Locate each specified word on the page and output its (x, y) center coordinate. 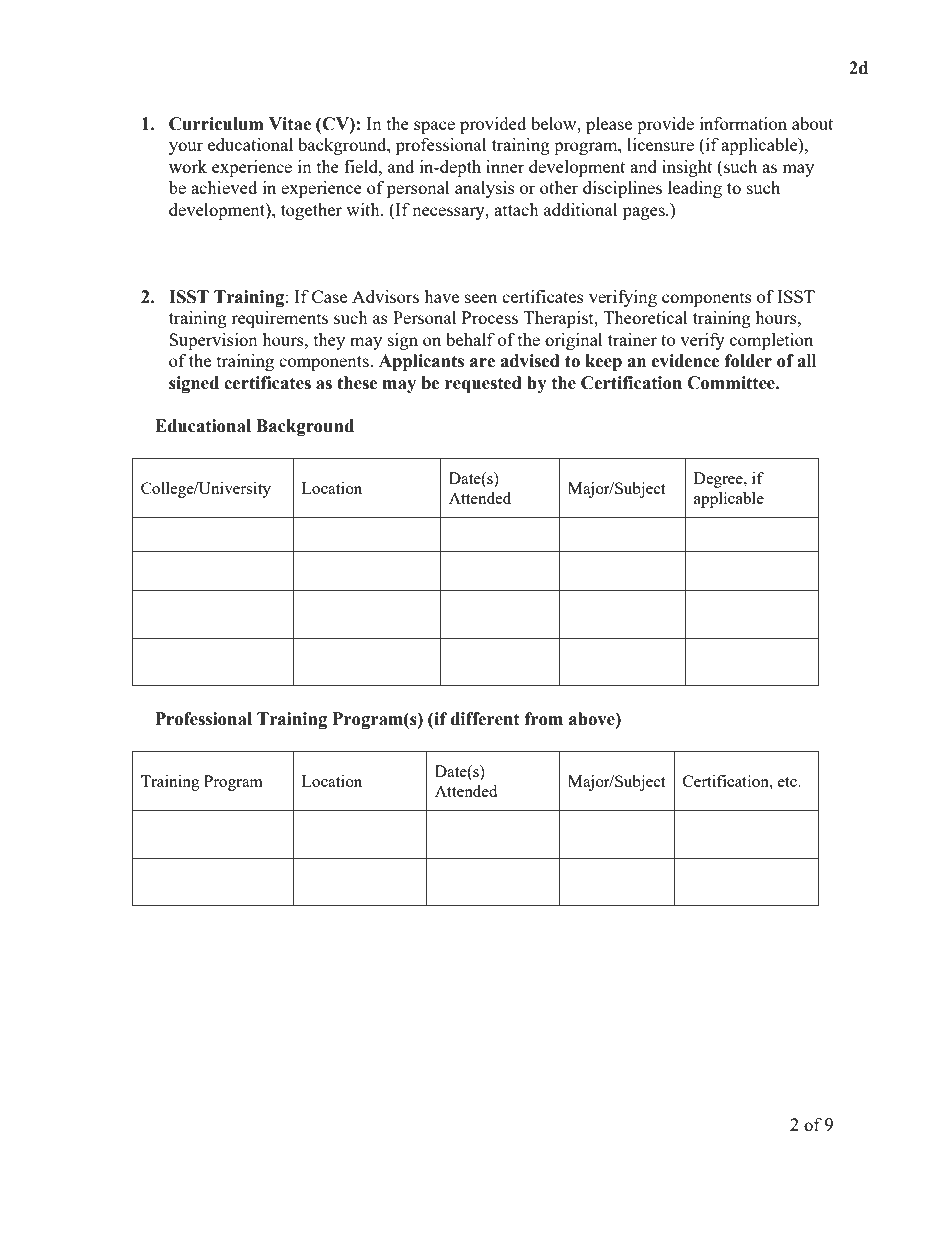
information (743, 123)
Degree (719, 480)
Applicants (421, 362)
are (482, 363)
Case (329, 296)
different (485, 719)
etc (788, 782)
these (357, 383)
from (544, 719)
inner (505, 166)
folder (748, 361)
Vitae (290, 124)
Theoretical (645, 317)
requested (483, 384)
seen (481, 298)
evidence (686, 361)
